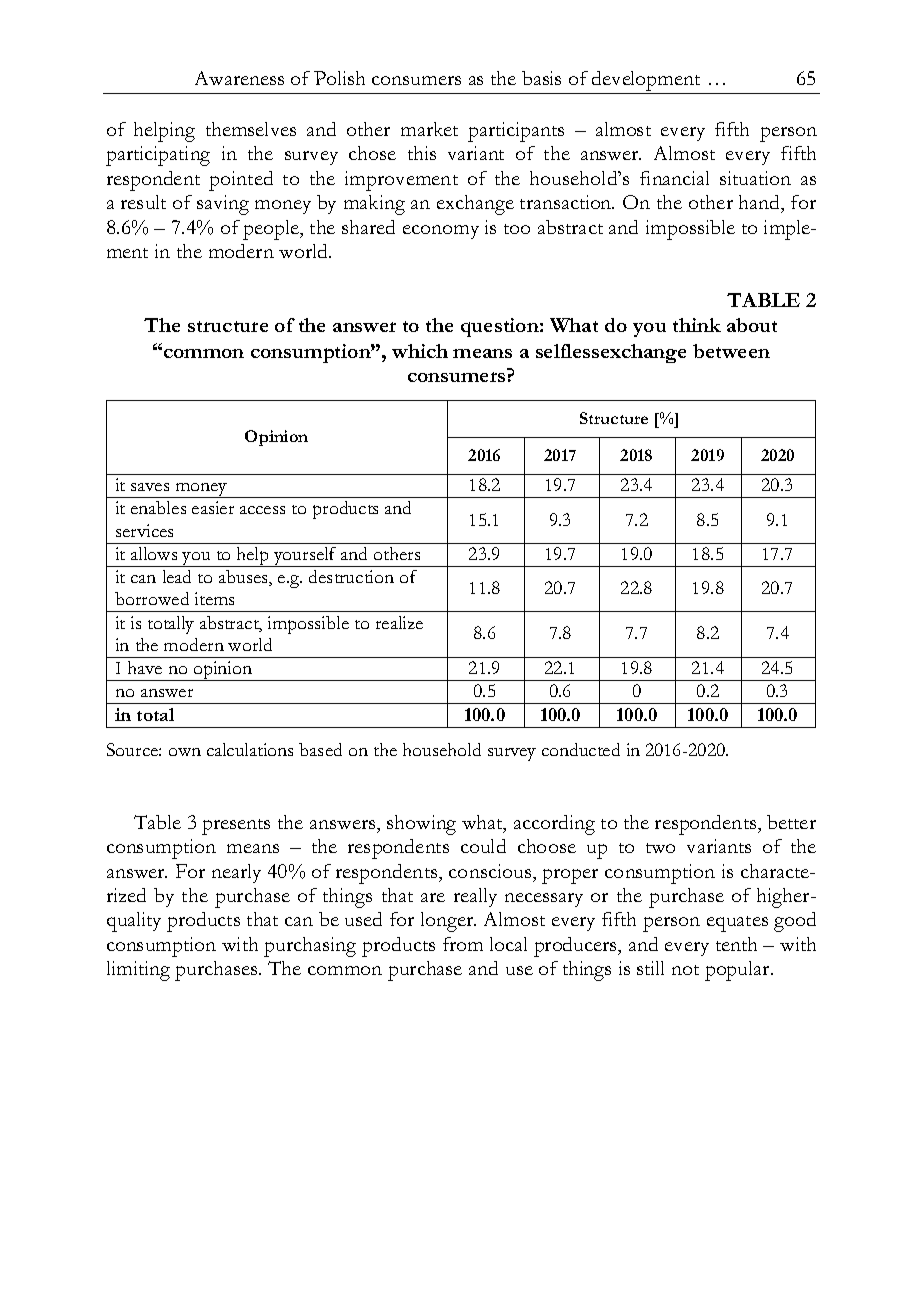  I want to click on destruction, so click(351, 576).
